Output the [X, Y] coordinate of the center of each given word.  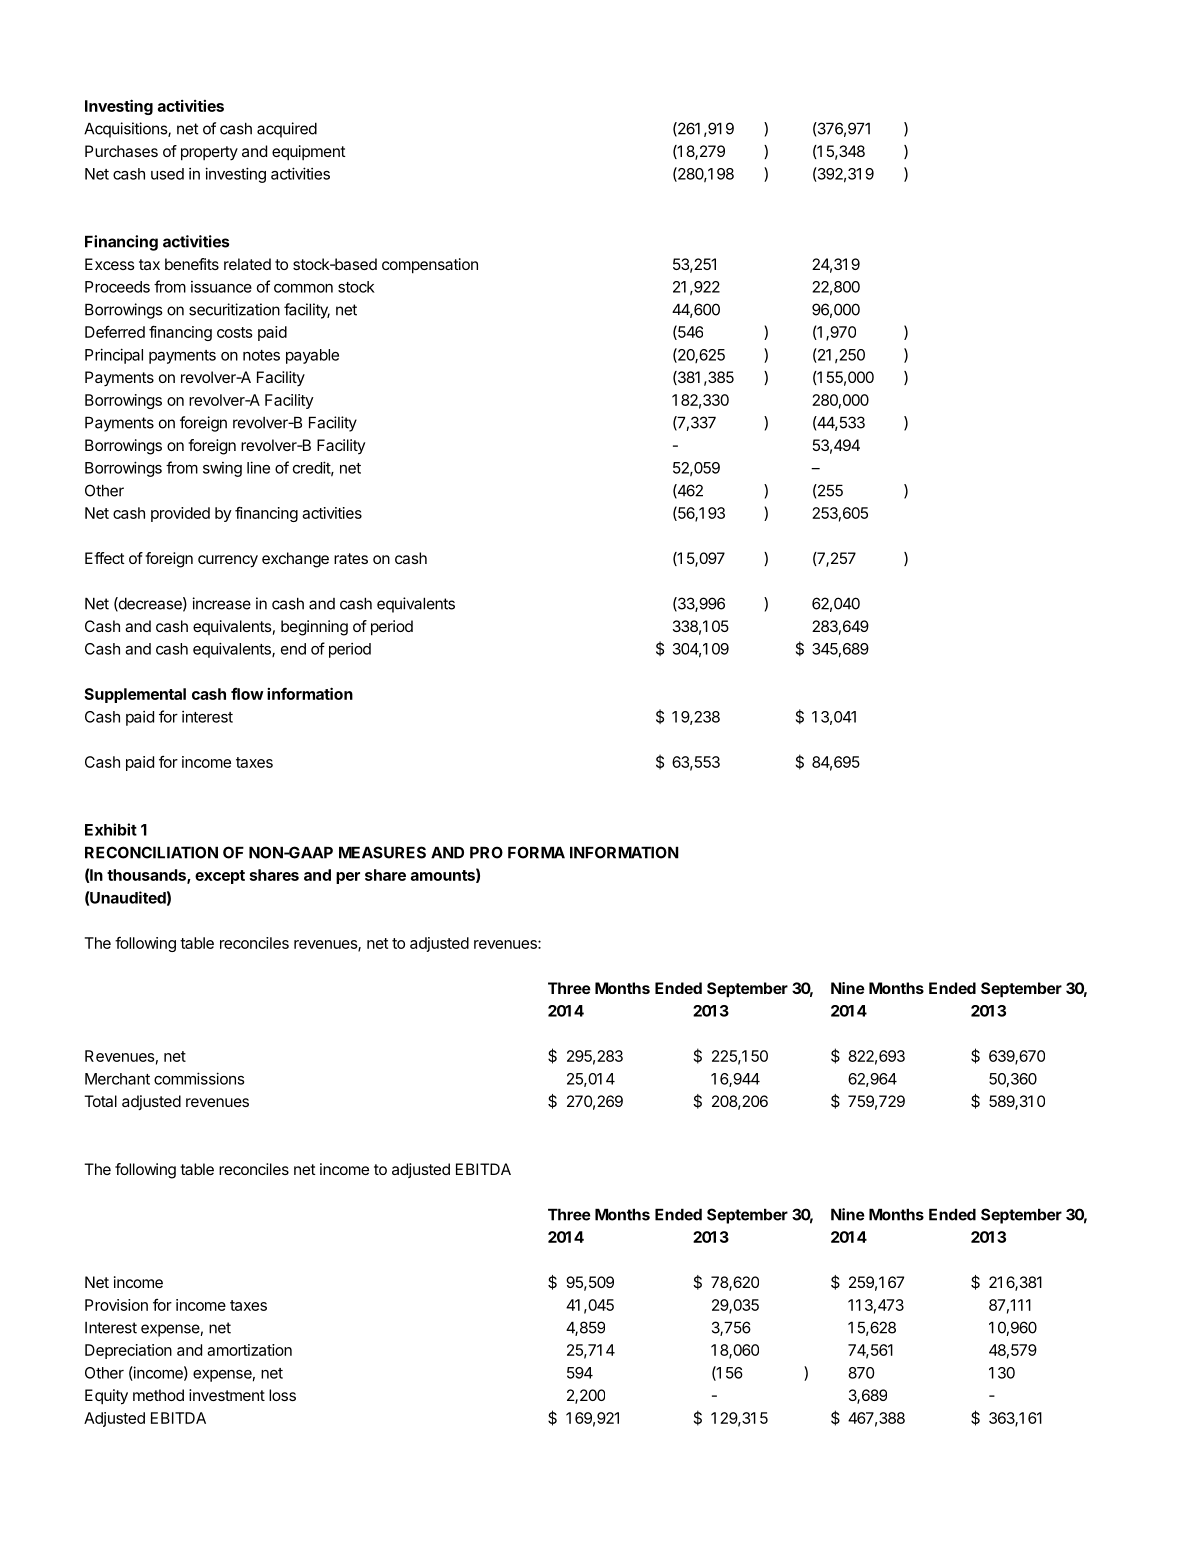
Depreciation [128, 1351]
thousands [147, 876]
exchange [295, 560]
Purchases [121, 151]
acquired [287, 130]
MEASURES [382, 852]
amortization [249, 1350]
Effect [105, 558]
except [220, 877]
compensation [430, 266]
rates [351, 558]
